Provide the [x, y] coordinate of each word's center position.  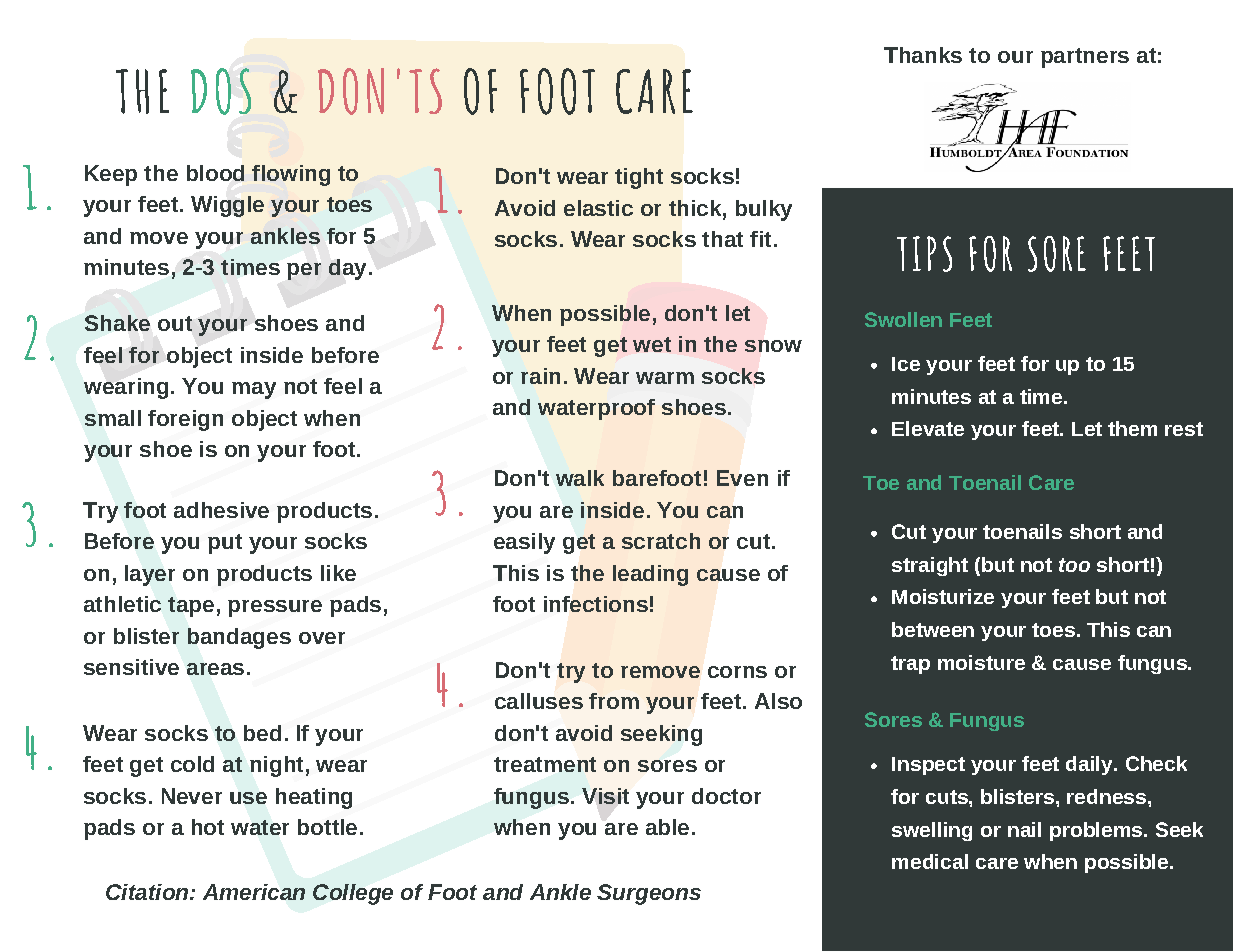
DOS [221, 91]
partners [1085, 58]
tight [639, 178]
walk [580, 478]
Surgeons [649, 894]
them [1132, 428]
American [254, 892]
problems [1097, 831]
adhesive [221, 510]
